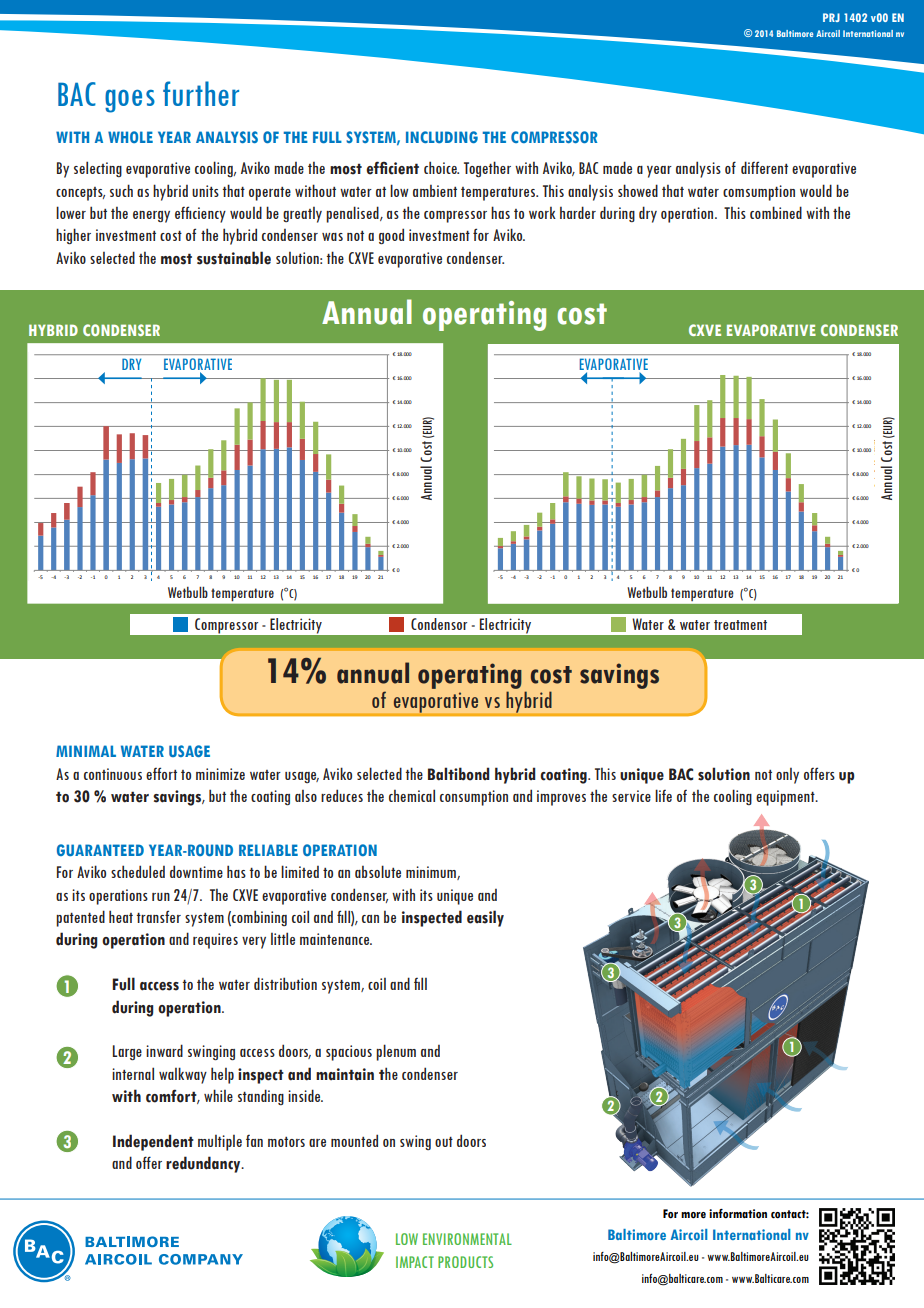  I want to click on INCLUDING, so click(442, 137).
